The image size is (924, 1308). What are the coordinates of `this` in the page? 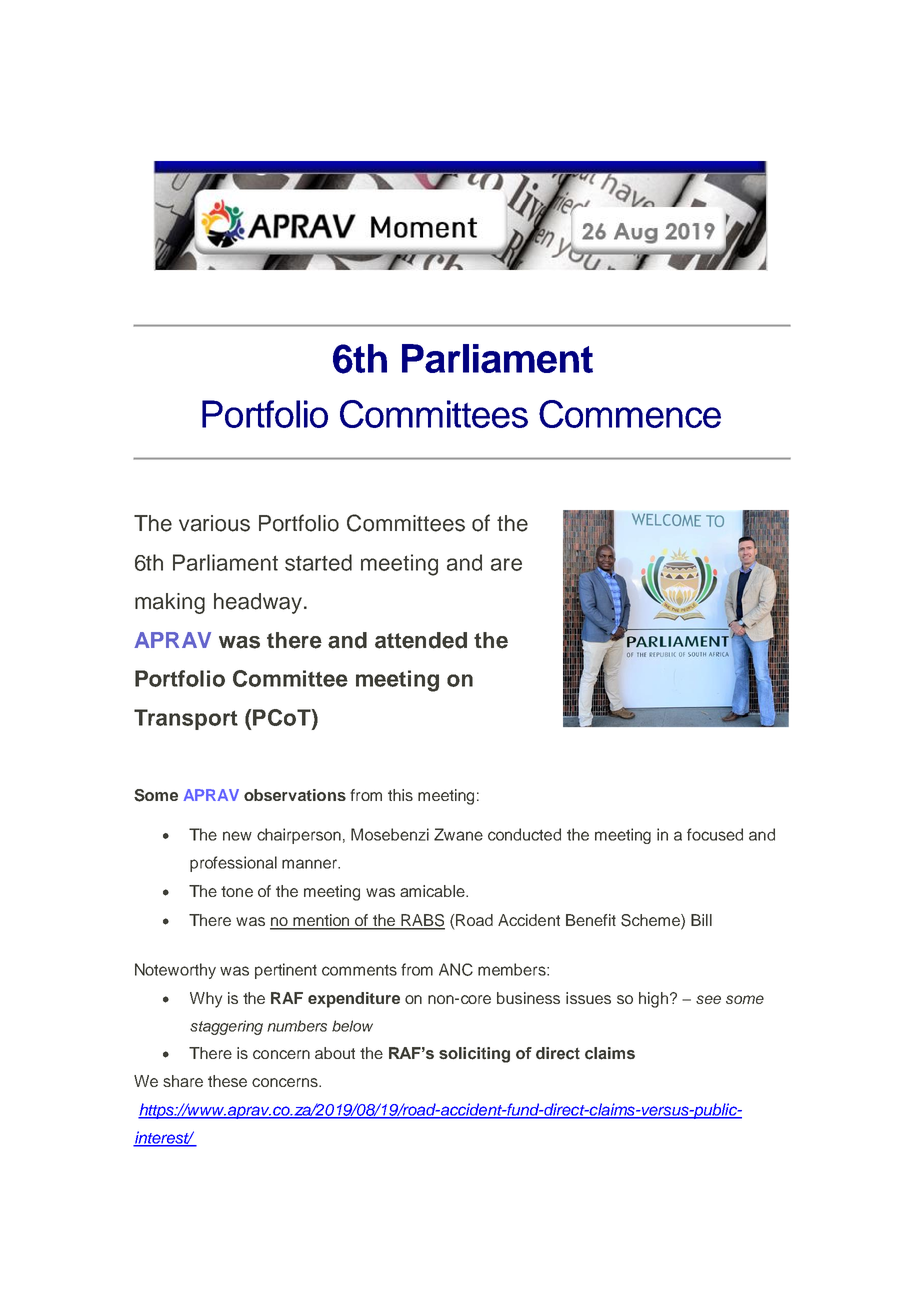 It's located at (400, 795).
